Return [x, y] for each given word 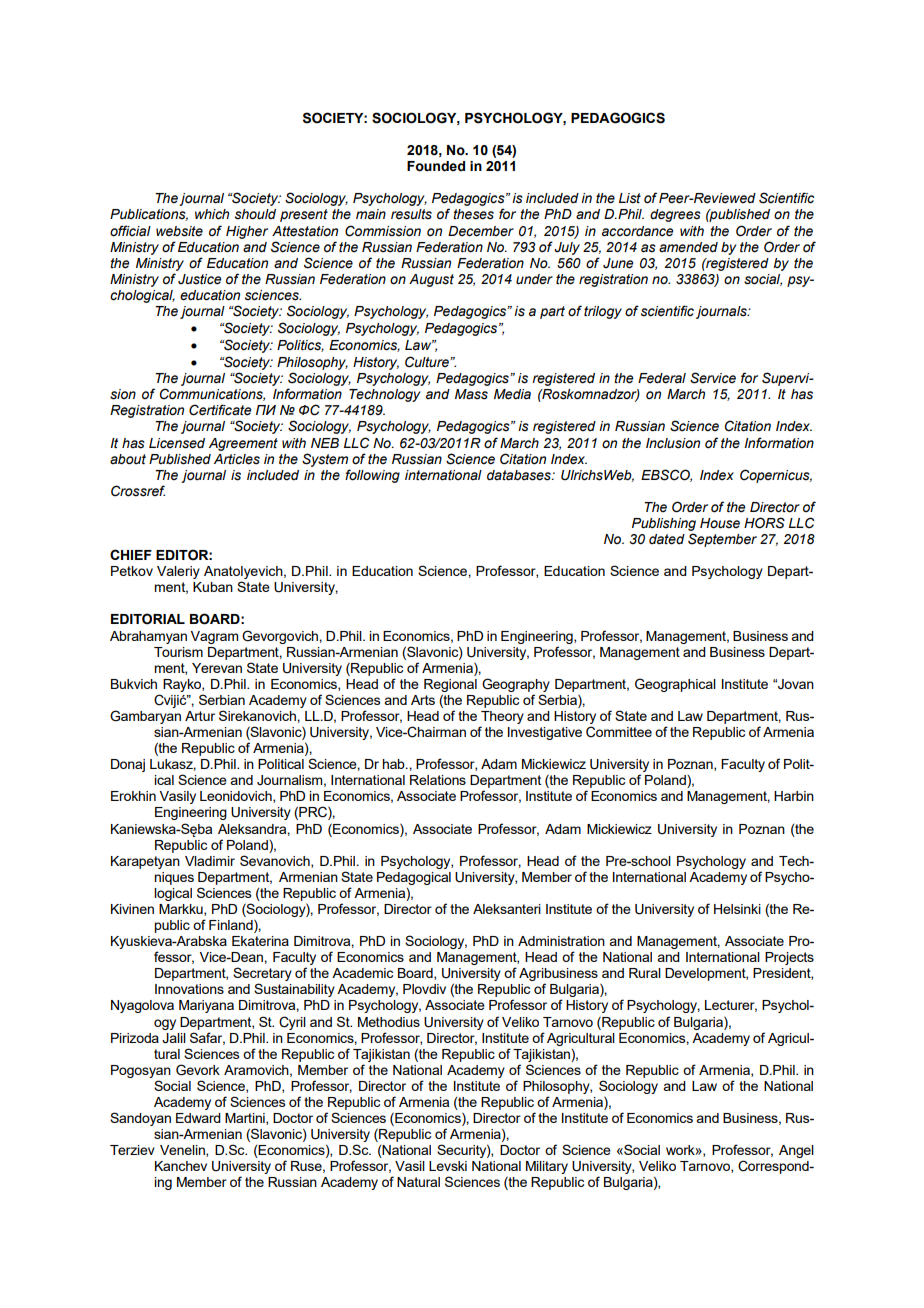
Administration [561, 941]
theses [473, 214]
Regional [450, 685]
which [212, 214]
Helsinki [737, 909]
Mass [471, 394]
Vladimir [210, 861]
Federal [662, 378]
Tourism [178, 652]
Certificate [220, 410]
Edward [198, 1118]
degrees [675, 215]
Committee [619, 732]
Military [547, 1167]
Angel [796, 1151]
